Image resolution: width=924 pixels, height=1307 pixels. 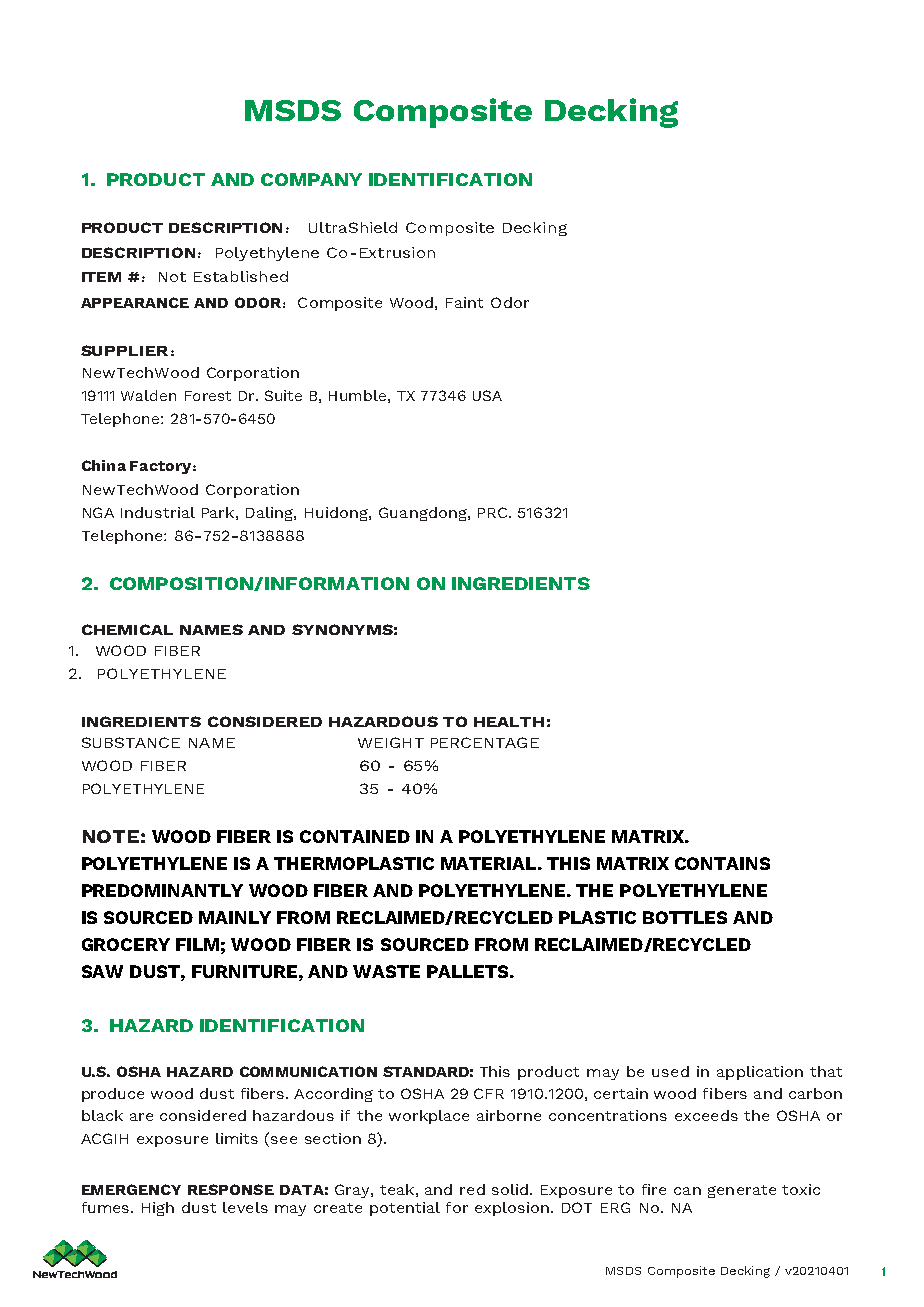 What do you see at coordinates (509, 722) in the document?
I see `HEALTH` at bounding box center [509, 722].
